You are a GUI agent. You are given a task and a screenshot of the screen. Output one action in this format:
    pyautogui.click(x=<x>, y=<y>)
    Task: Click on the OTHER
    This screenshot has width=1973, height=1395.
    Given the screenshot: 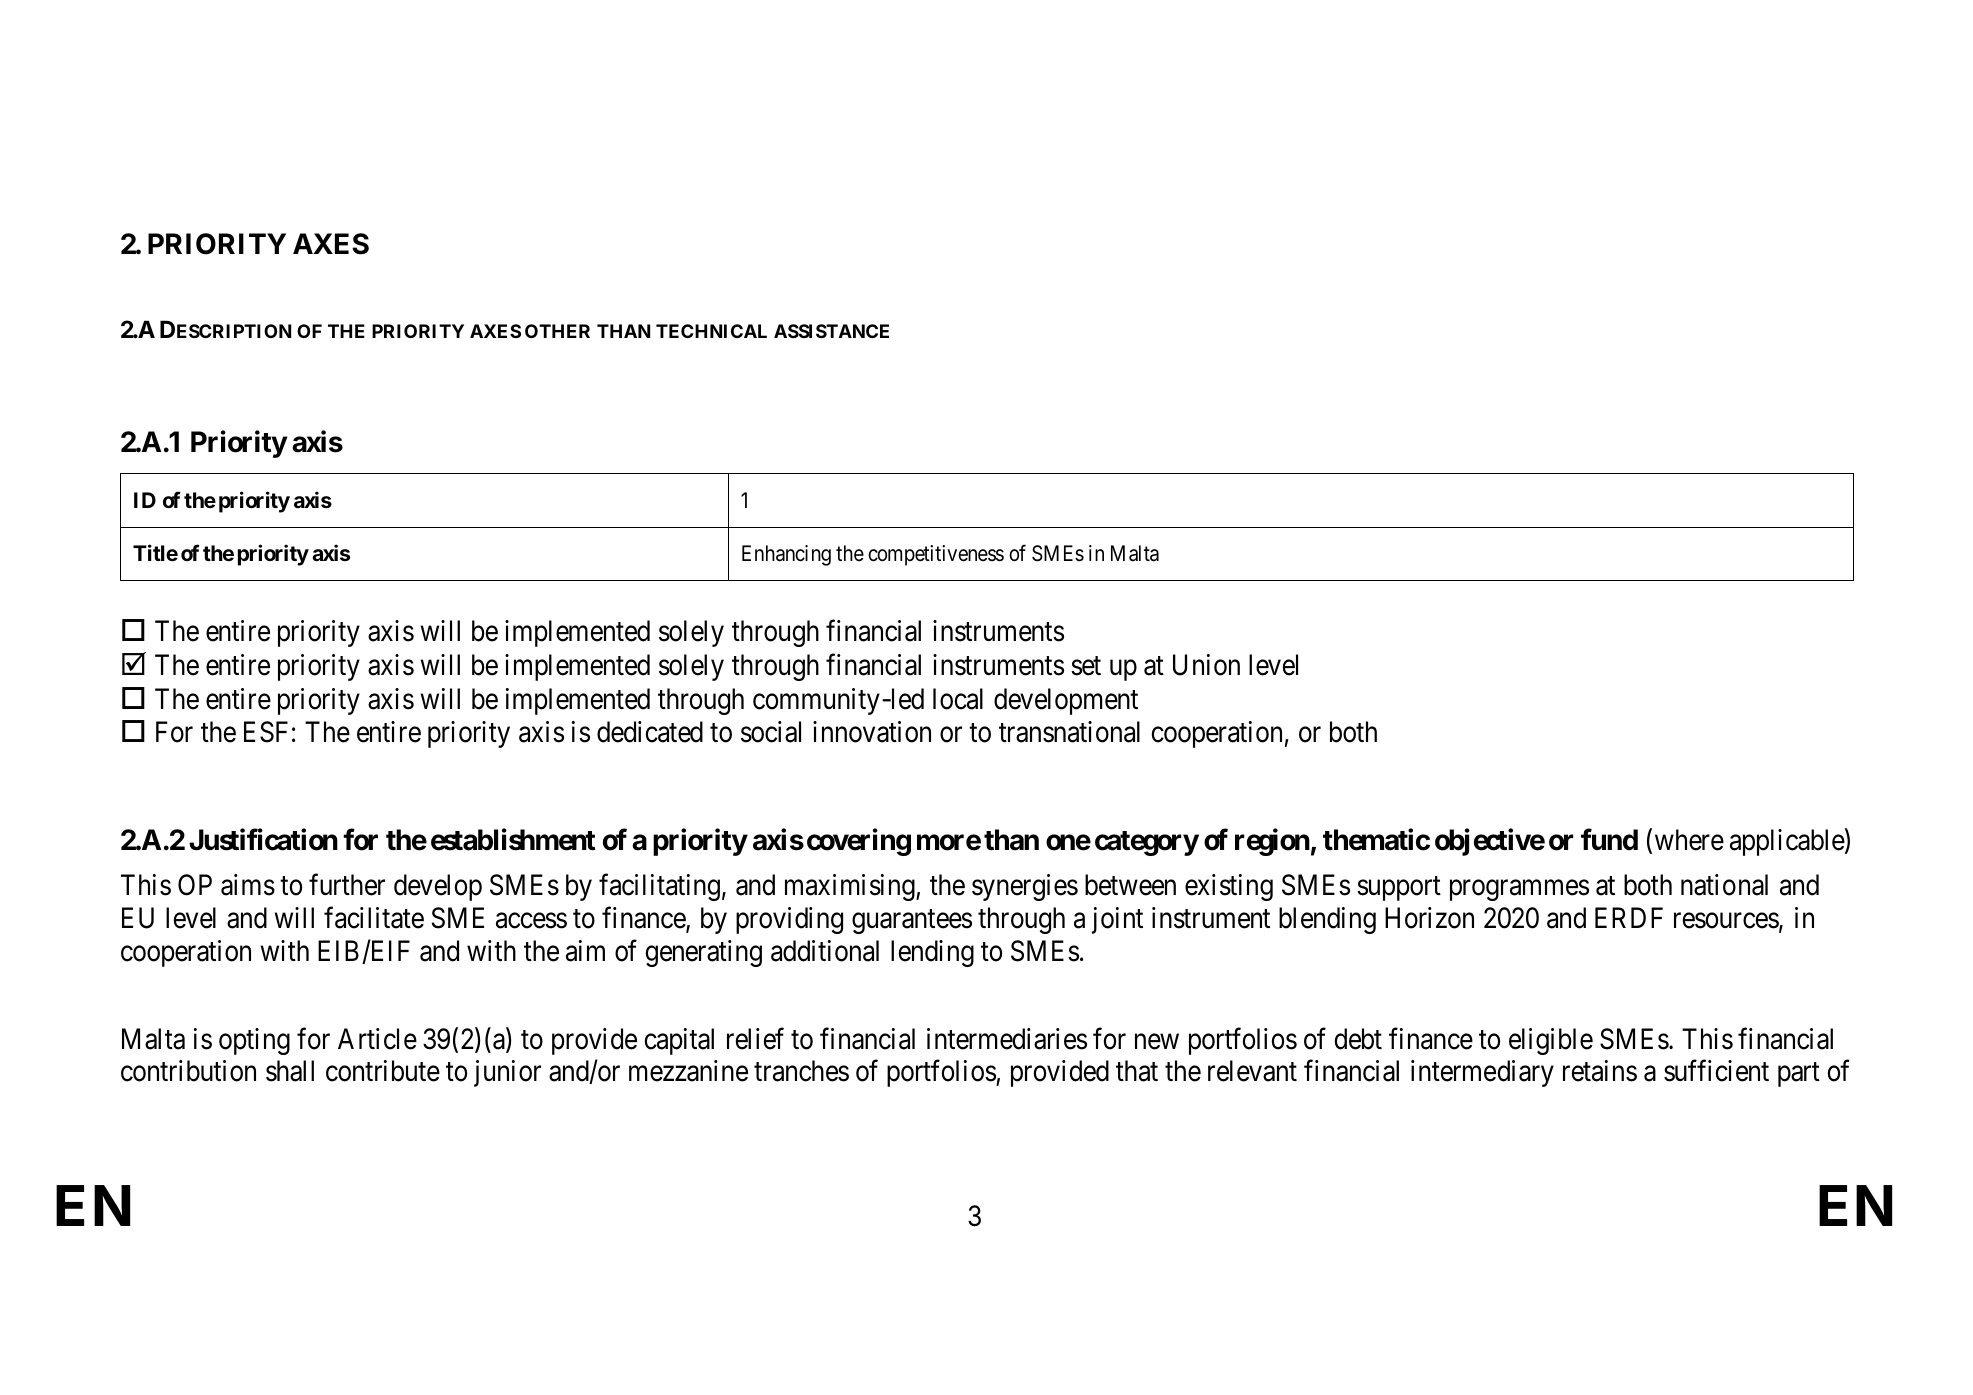 What is the action you would take?
    pyautogui.click(x=557, y=331)
